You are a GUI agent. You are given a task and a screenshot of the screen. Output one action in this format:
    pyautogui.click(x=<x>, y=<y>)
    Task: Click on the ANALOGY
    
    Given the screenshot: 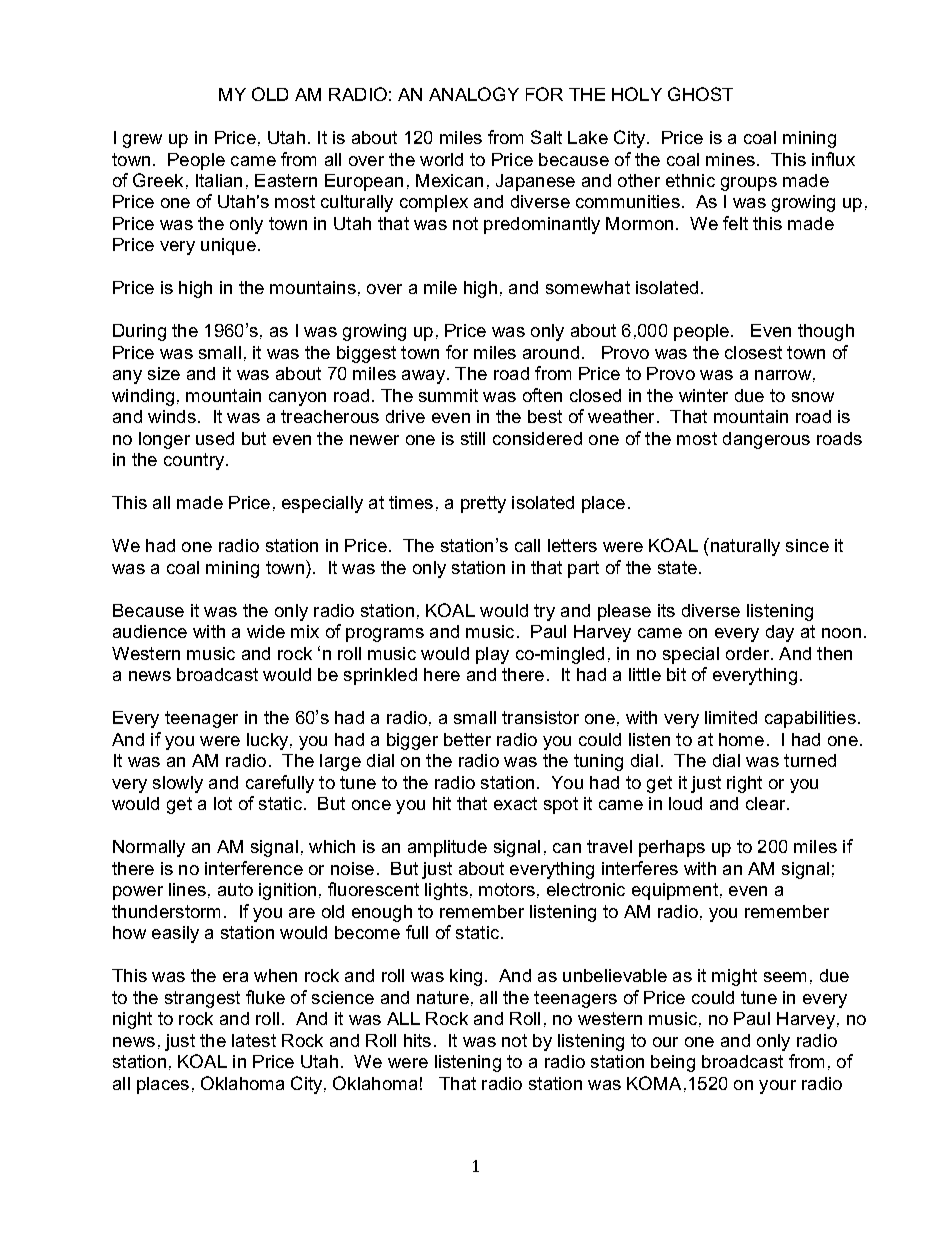 What is the action you would take?
    pyautogui.click(x=474, y=94)
